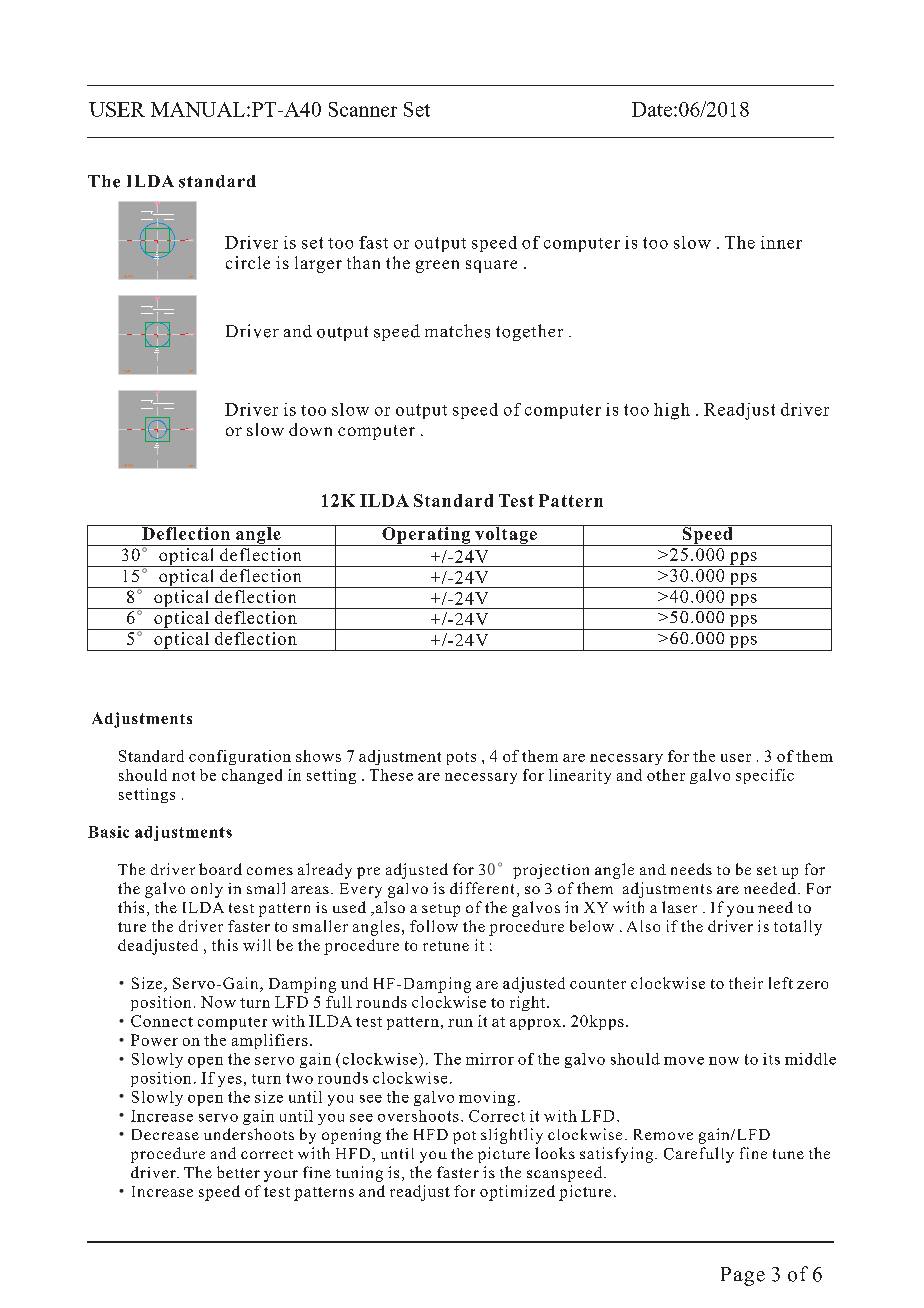 This document has width=924, height=1308. What do you see at coordinates (363, 109) in the document?
I see `Scanner` at bounding box center [363, 109].
